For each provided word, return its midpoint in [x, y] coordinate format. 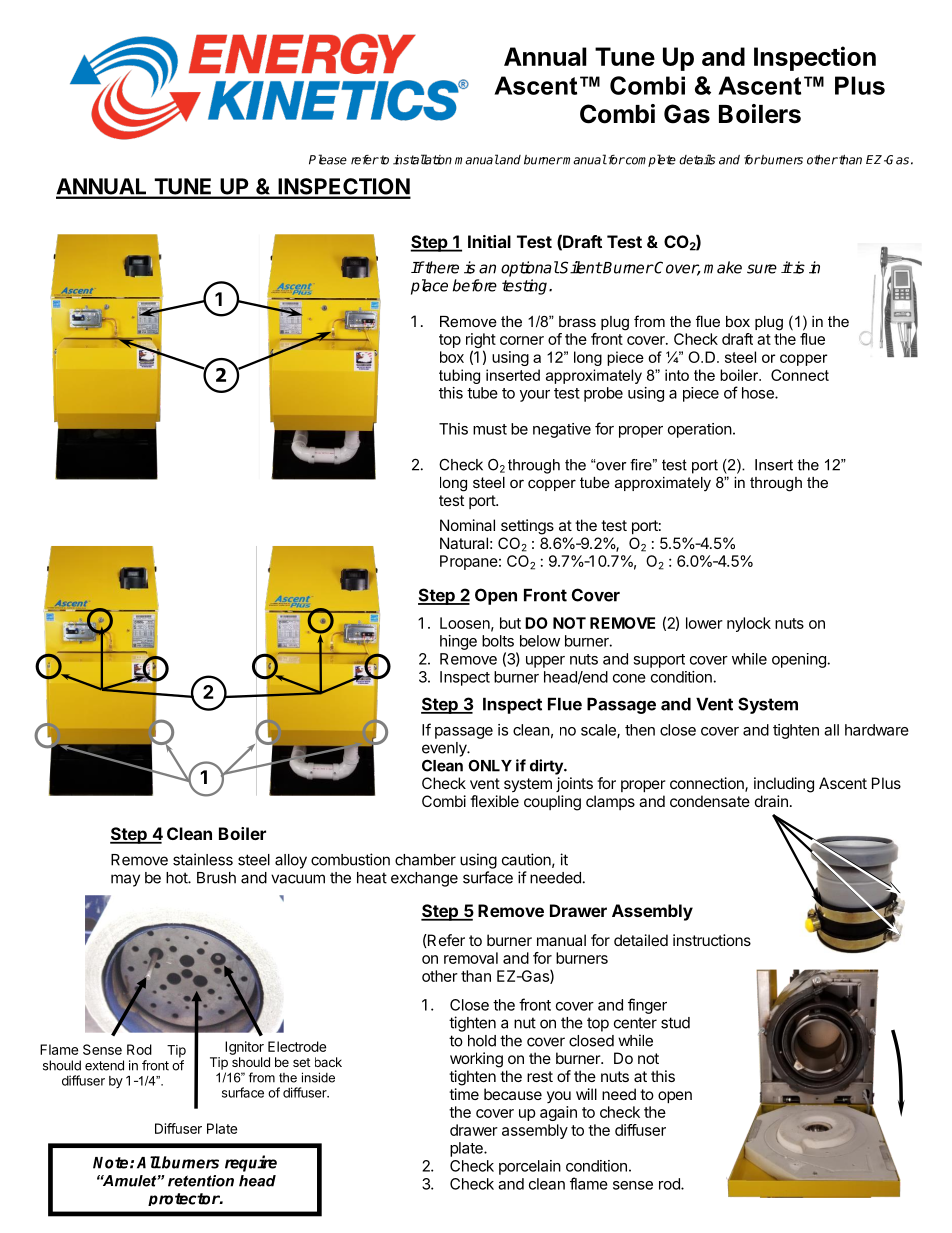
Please [328, 159]
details [697, 159]
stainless [203, 859]
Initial [489, 241]
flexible [494, 801]
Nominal [467, 525]
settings [527, 527]
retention [201, 1181]
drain [771, 801]
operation [700, 430]
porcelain [530, 1167]
